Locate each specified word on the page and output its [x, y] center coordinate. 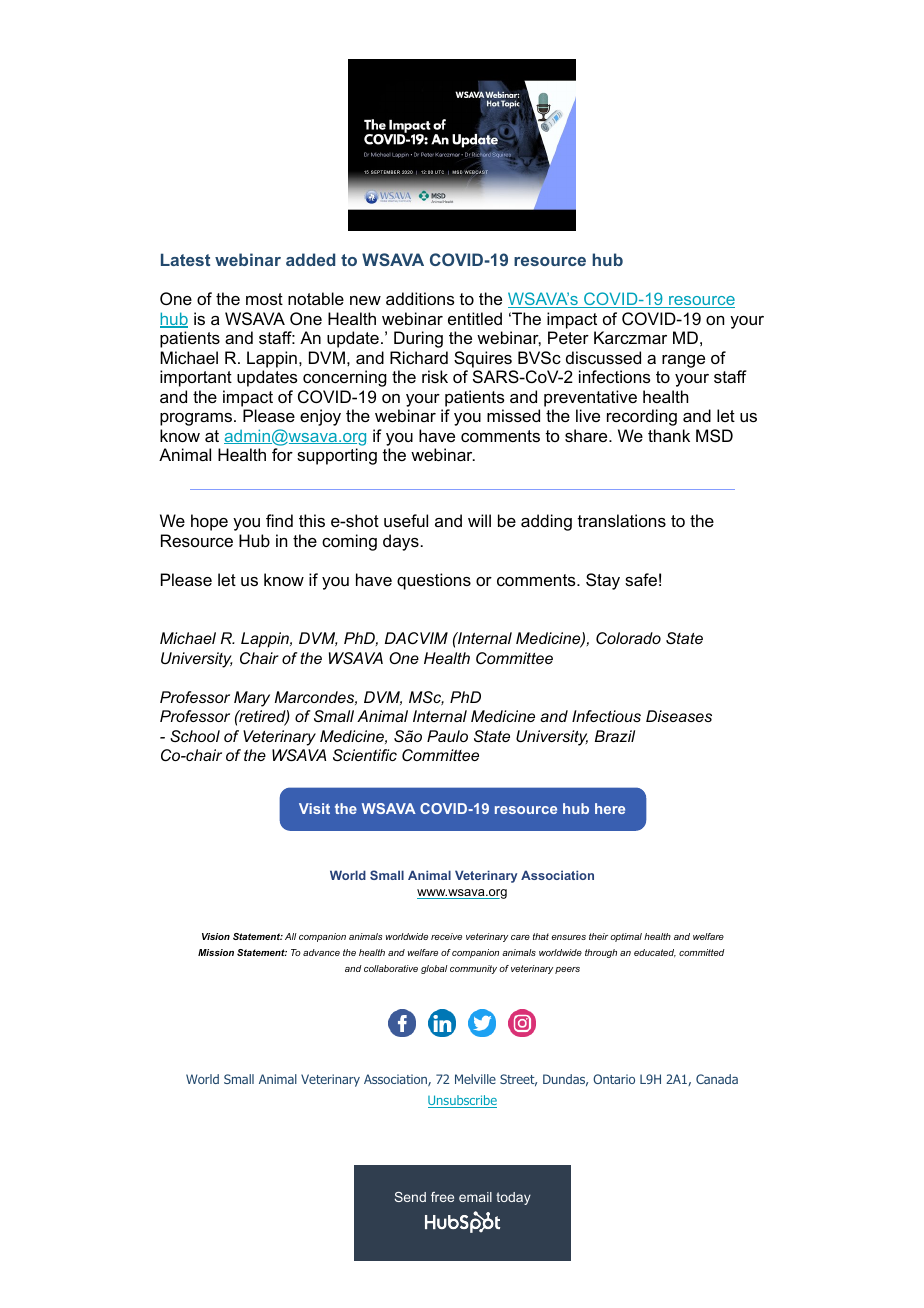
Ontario [614, 1079]
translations [621, 520]
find [279, 520]
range [683, 361]
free [442, 1197]
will [479, 520]
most [264, 299]
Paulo [447, 736]
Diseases [679, 716]
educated [655, 953]
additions [420, 298]
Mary [252, 699]
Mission [216, 952]
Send [410, 1197]
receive [446, 936]
